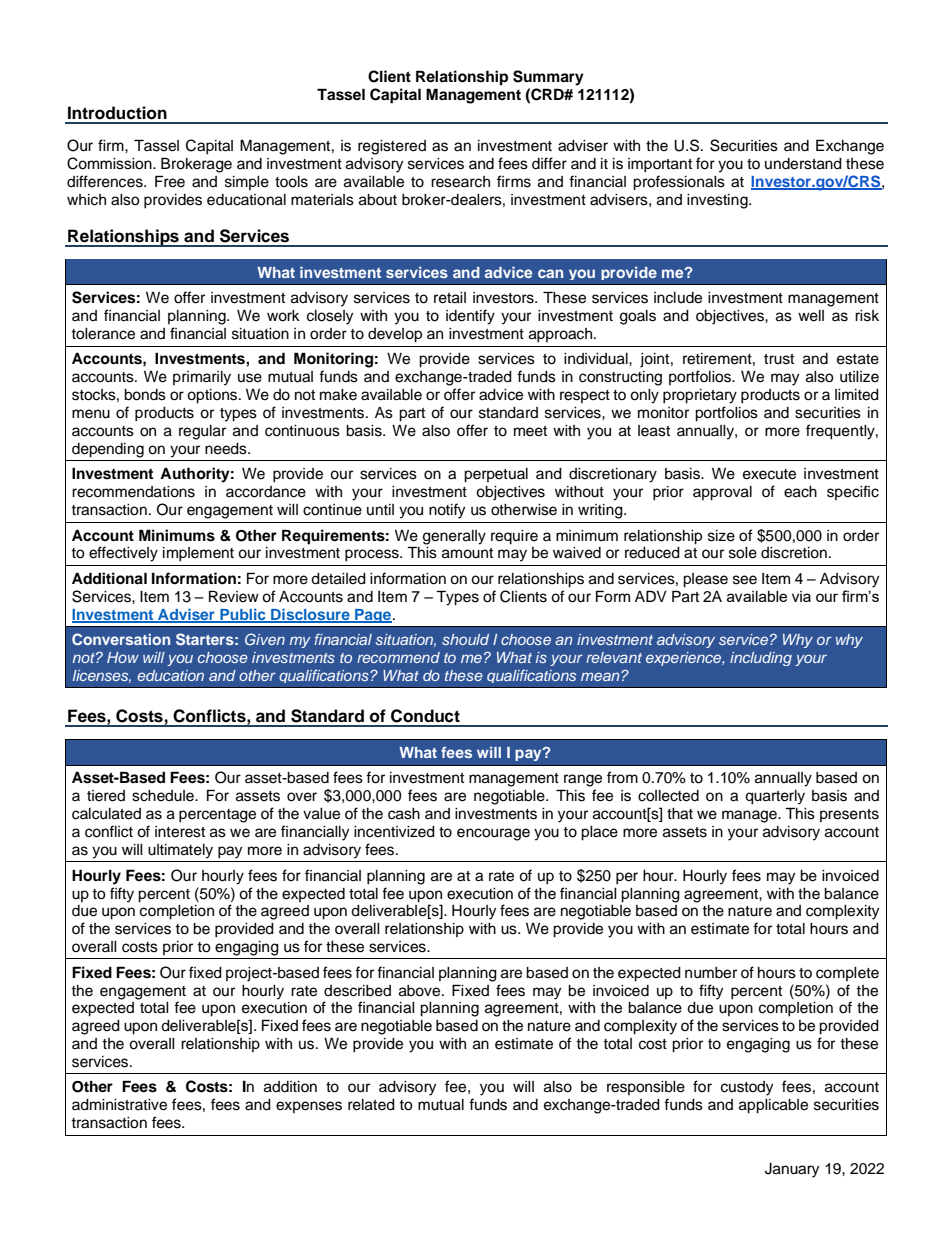  I want to click on administrative, so click(119, 1105).
